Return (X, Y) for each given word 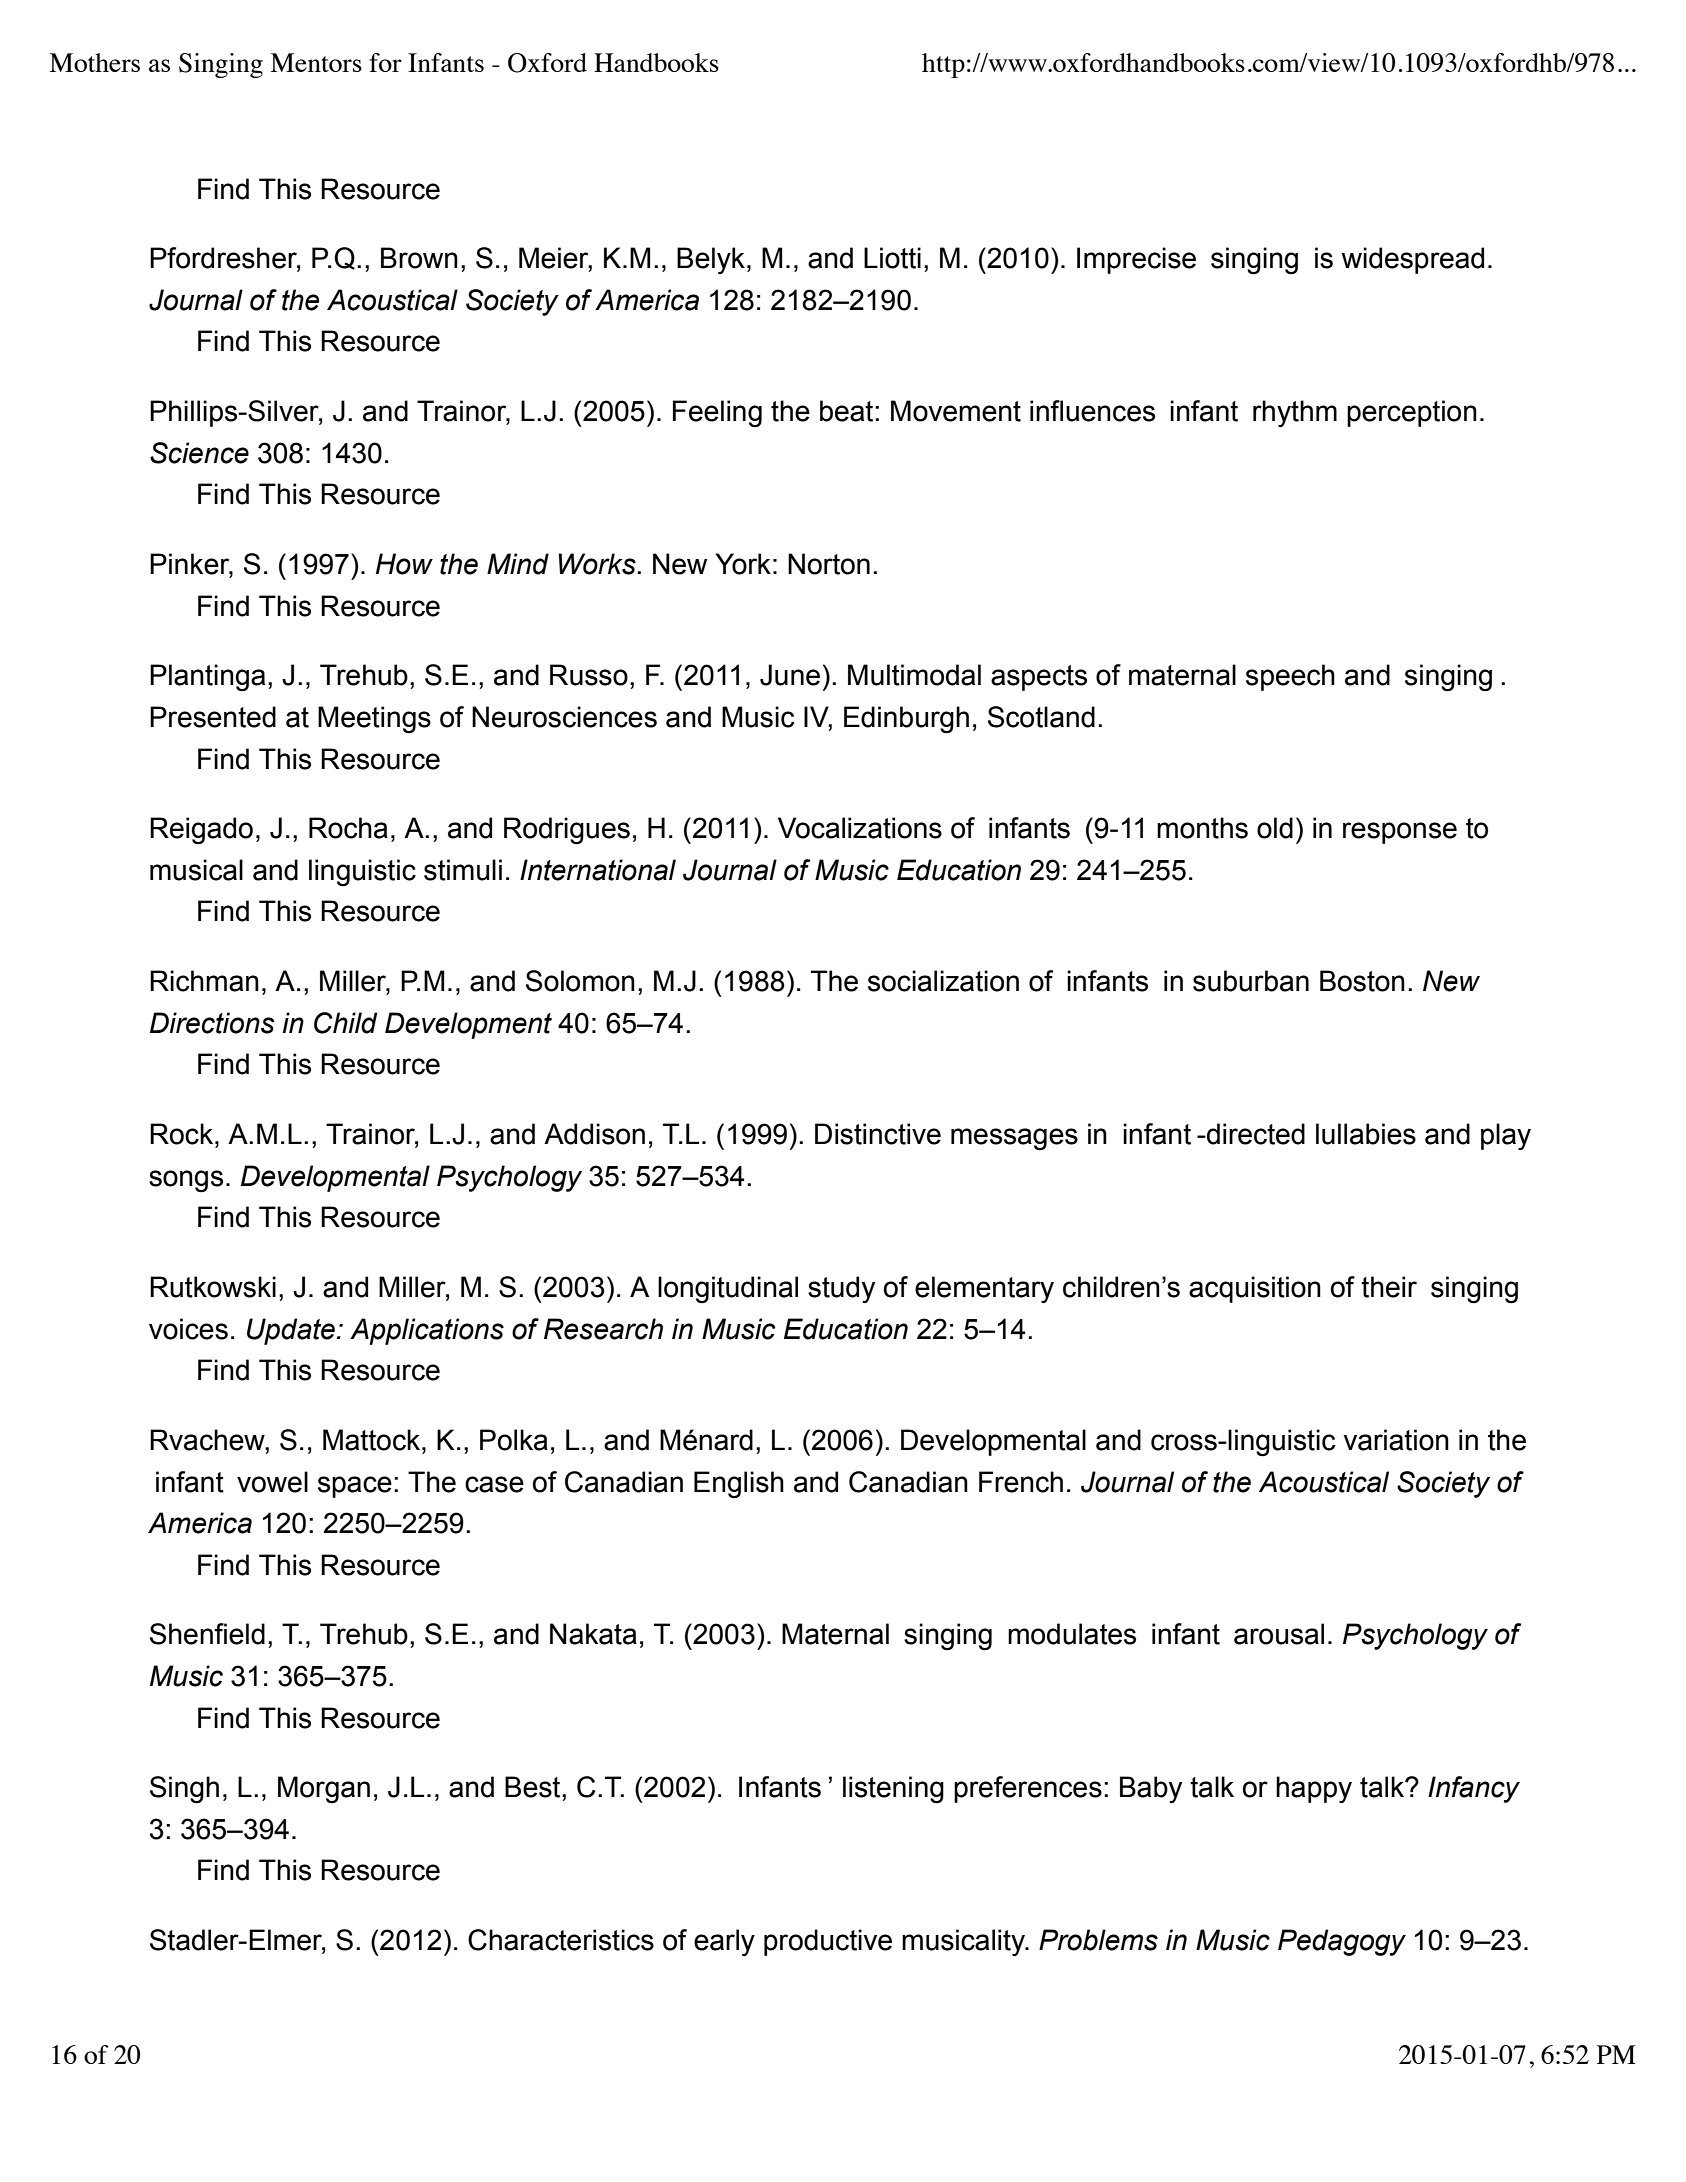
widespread (1412, 260)
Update (291, 1331)
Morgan (324, 1789)
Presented (213, 717)
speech (1290, 677)
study (841, 1289)
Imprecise (1136, 260)
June (790, 675)
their (1389, 1287)
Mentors (316, 62)
